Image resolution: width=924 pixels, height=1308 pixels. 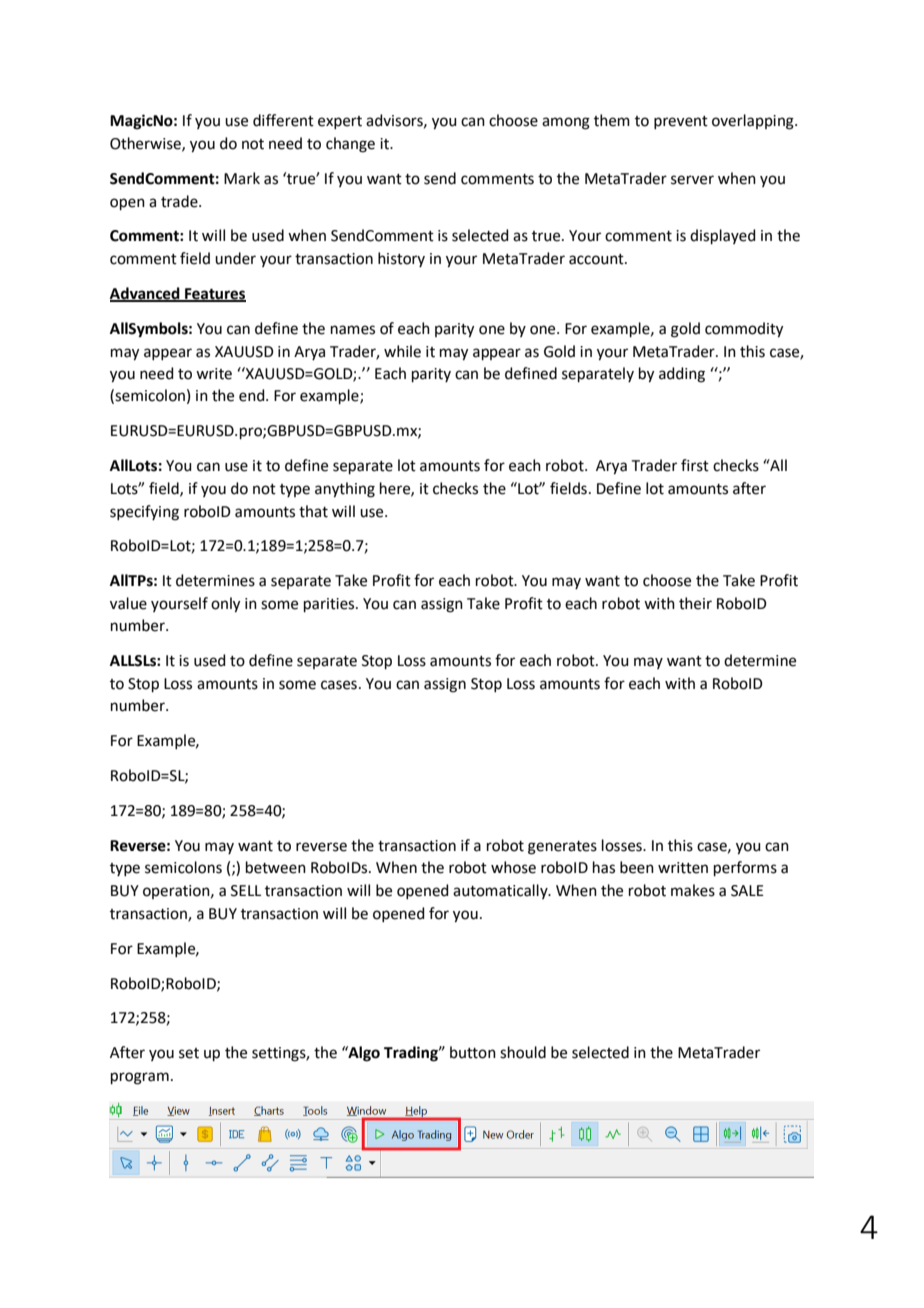 What do you see at coordinates (683, 868) in the image?
I see `written` at bounding box center [683, 868].
